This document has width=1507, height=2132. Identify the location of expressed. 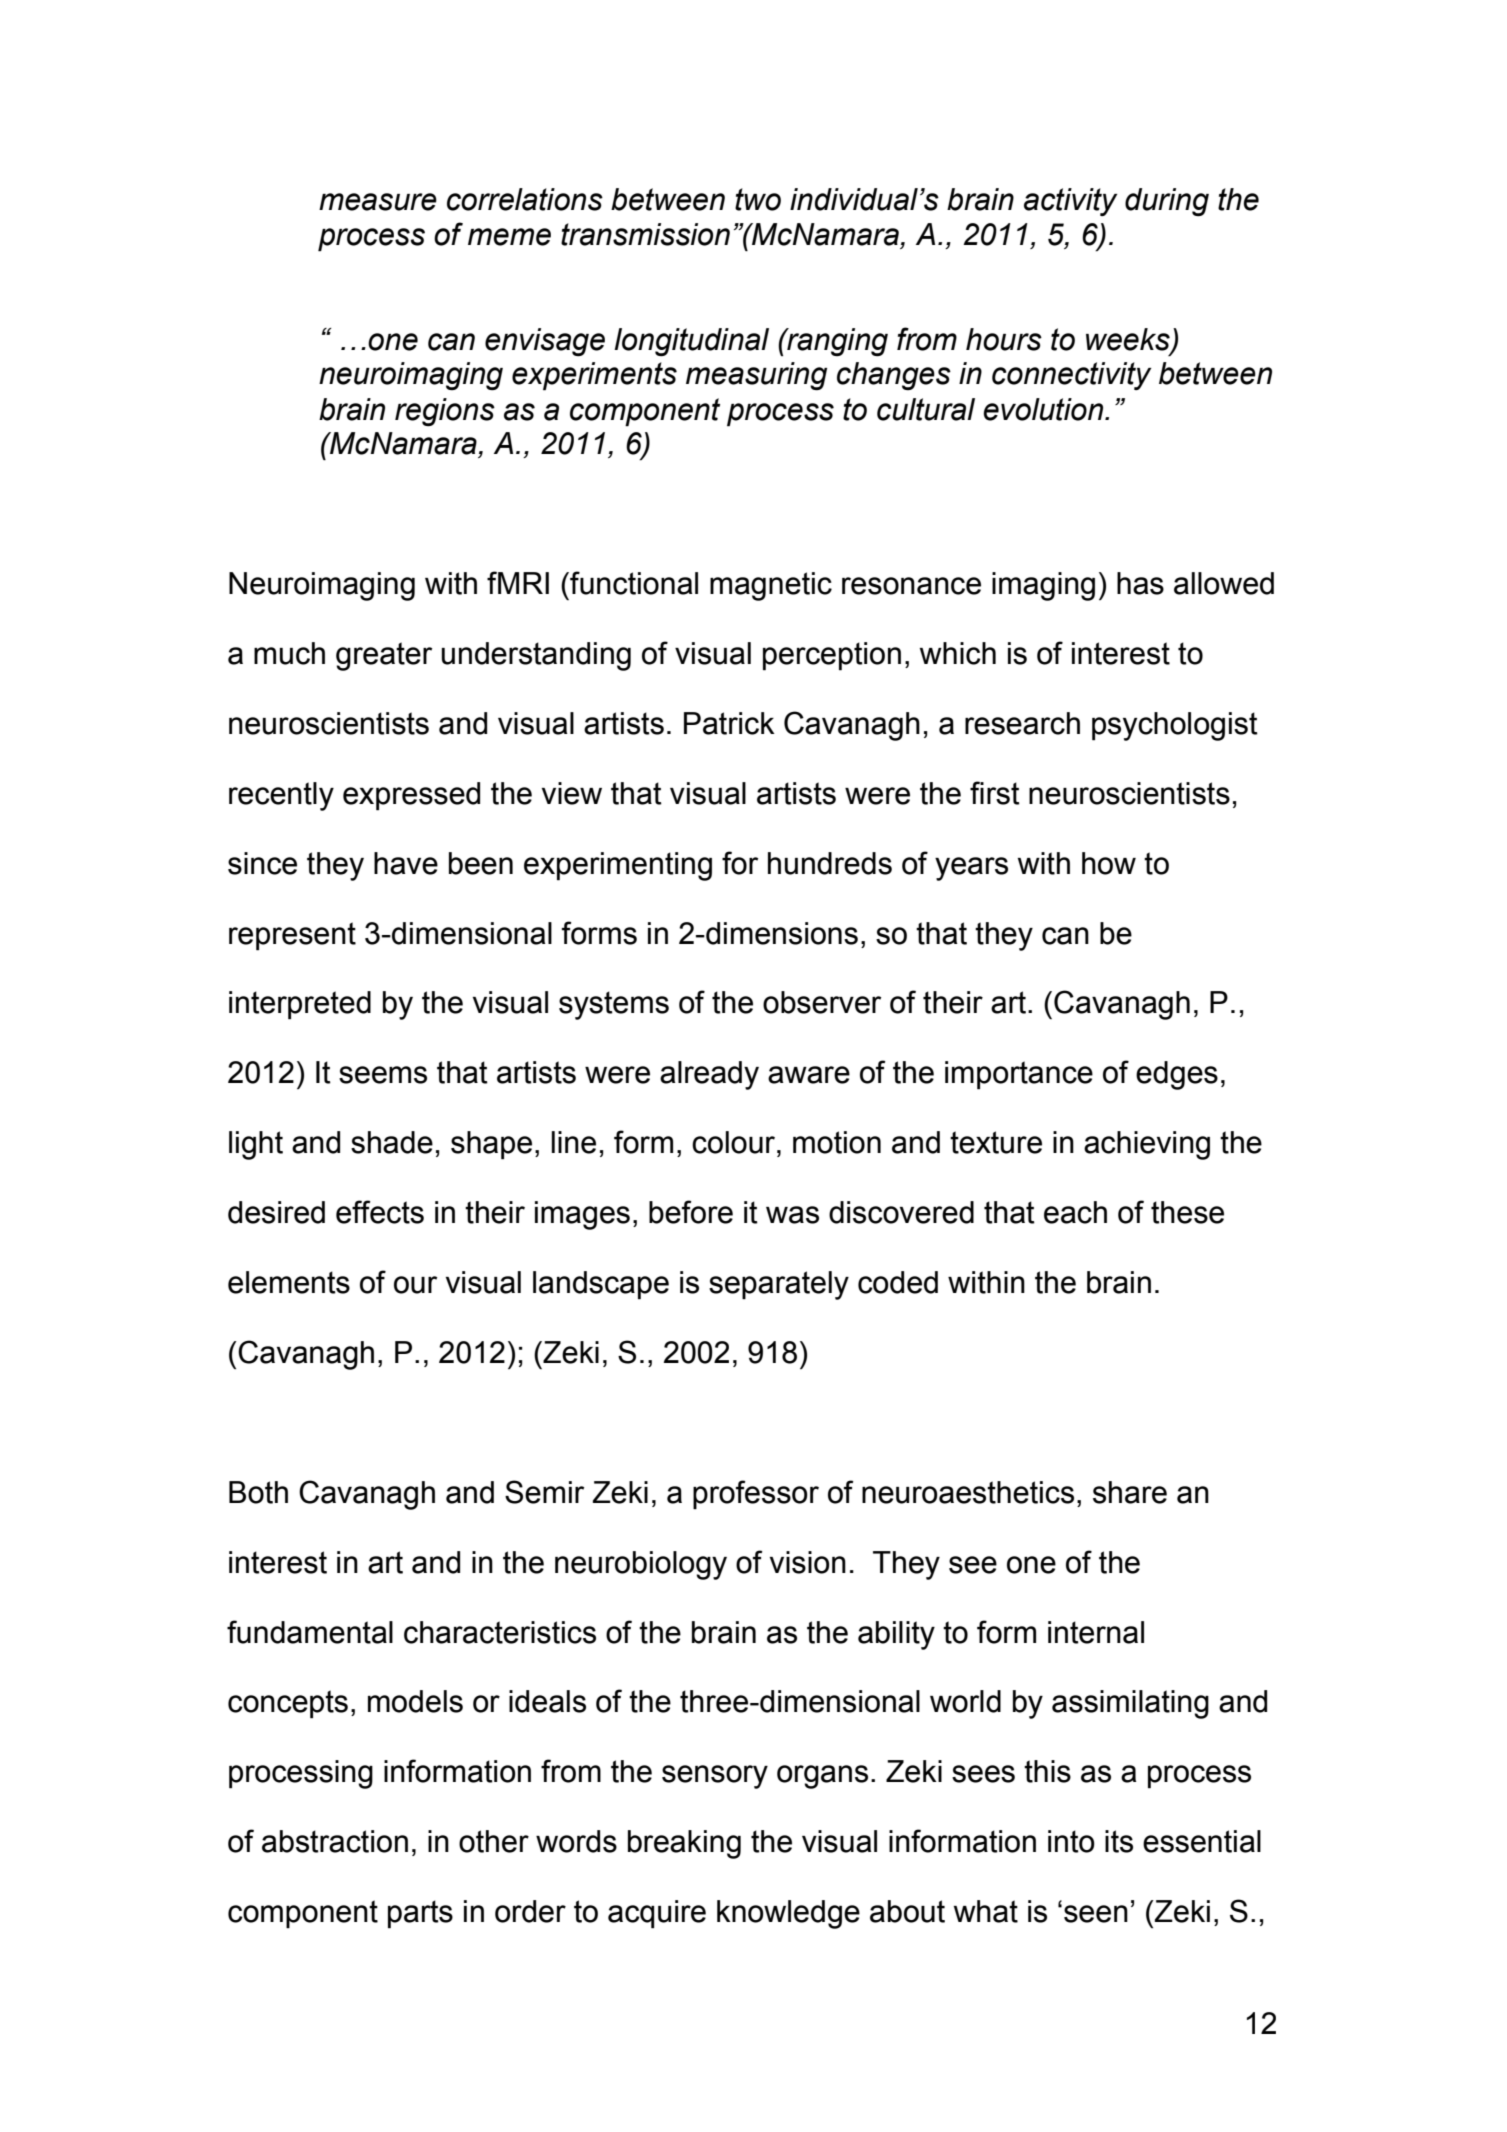
(411, 796).
